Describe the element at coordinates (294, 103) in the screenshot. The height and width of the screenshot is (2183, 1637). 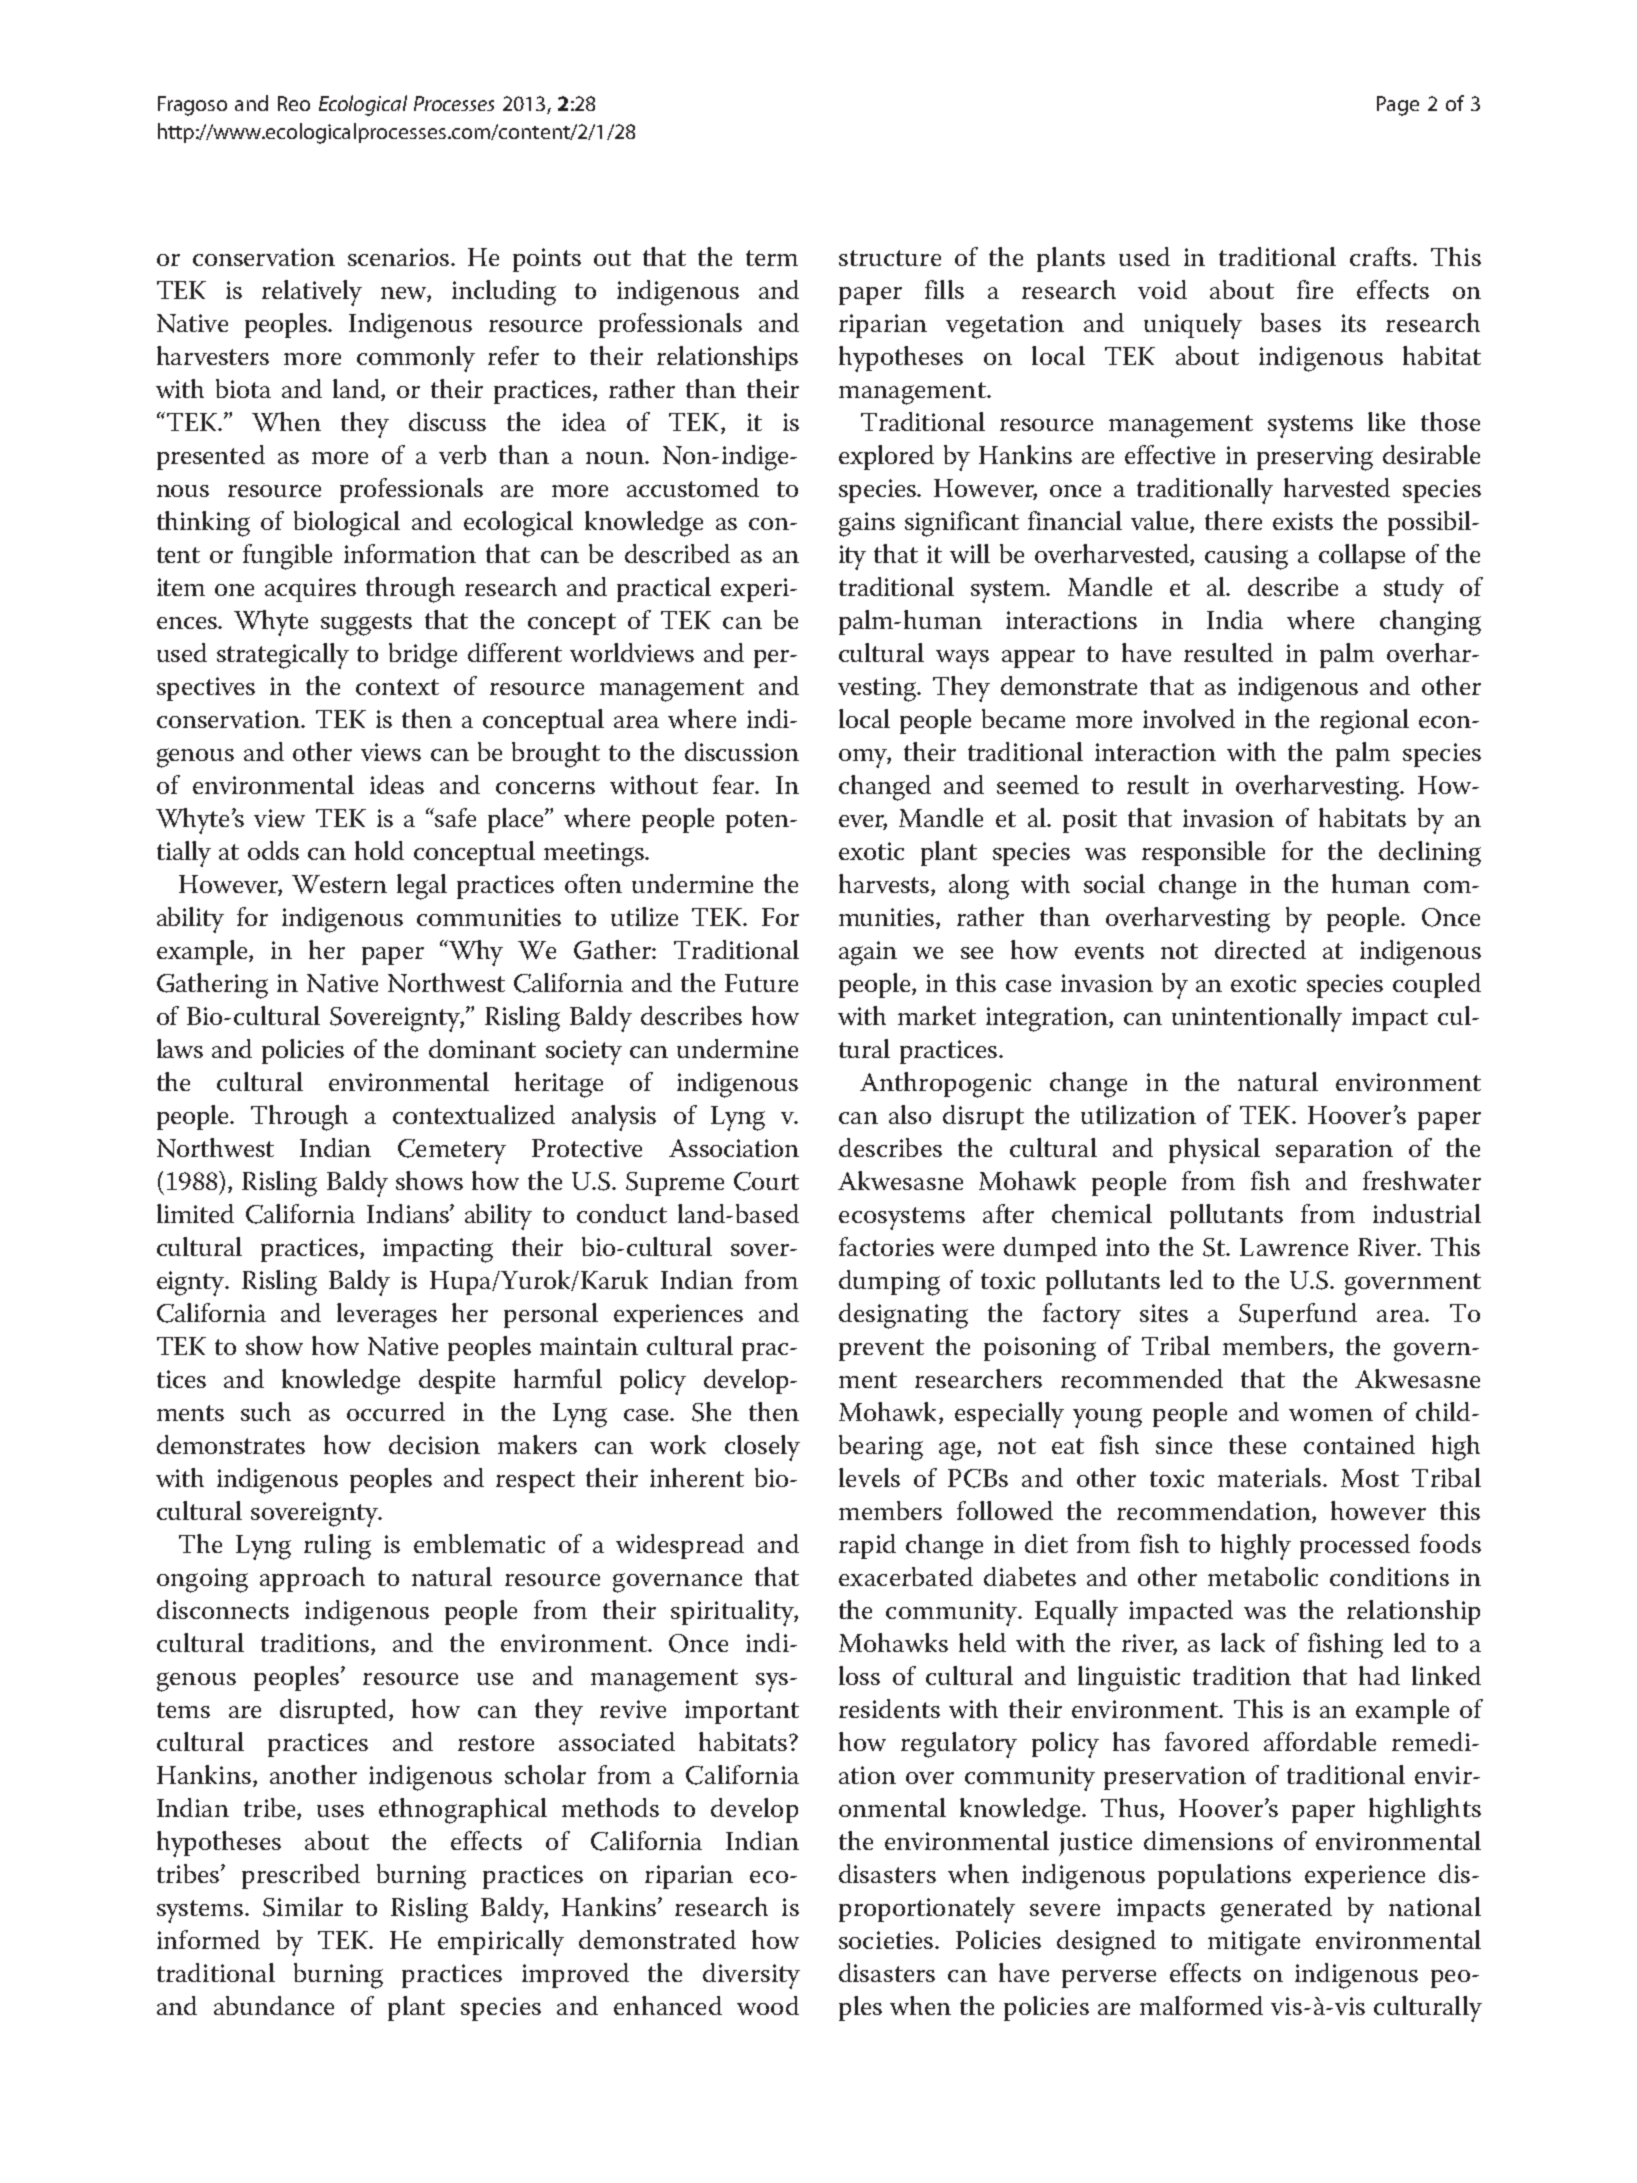
I see `Reo` at that location.
